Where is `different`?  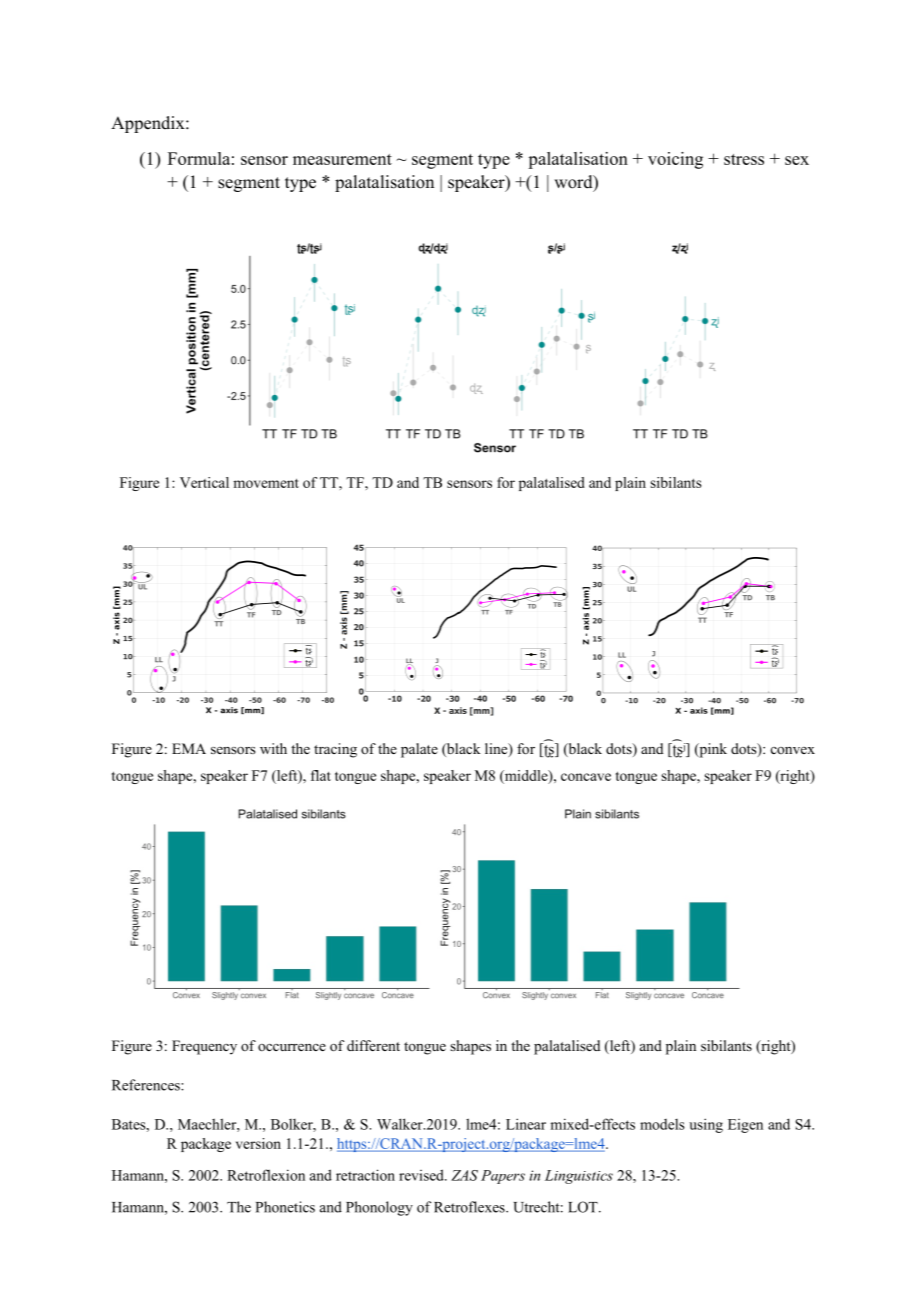 different is located at coordinates (373, 1045).
